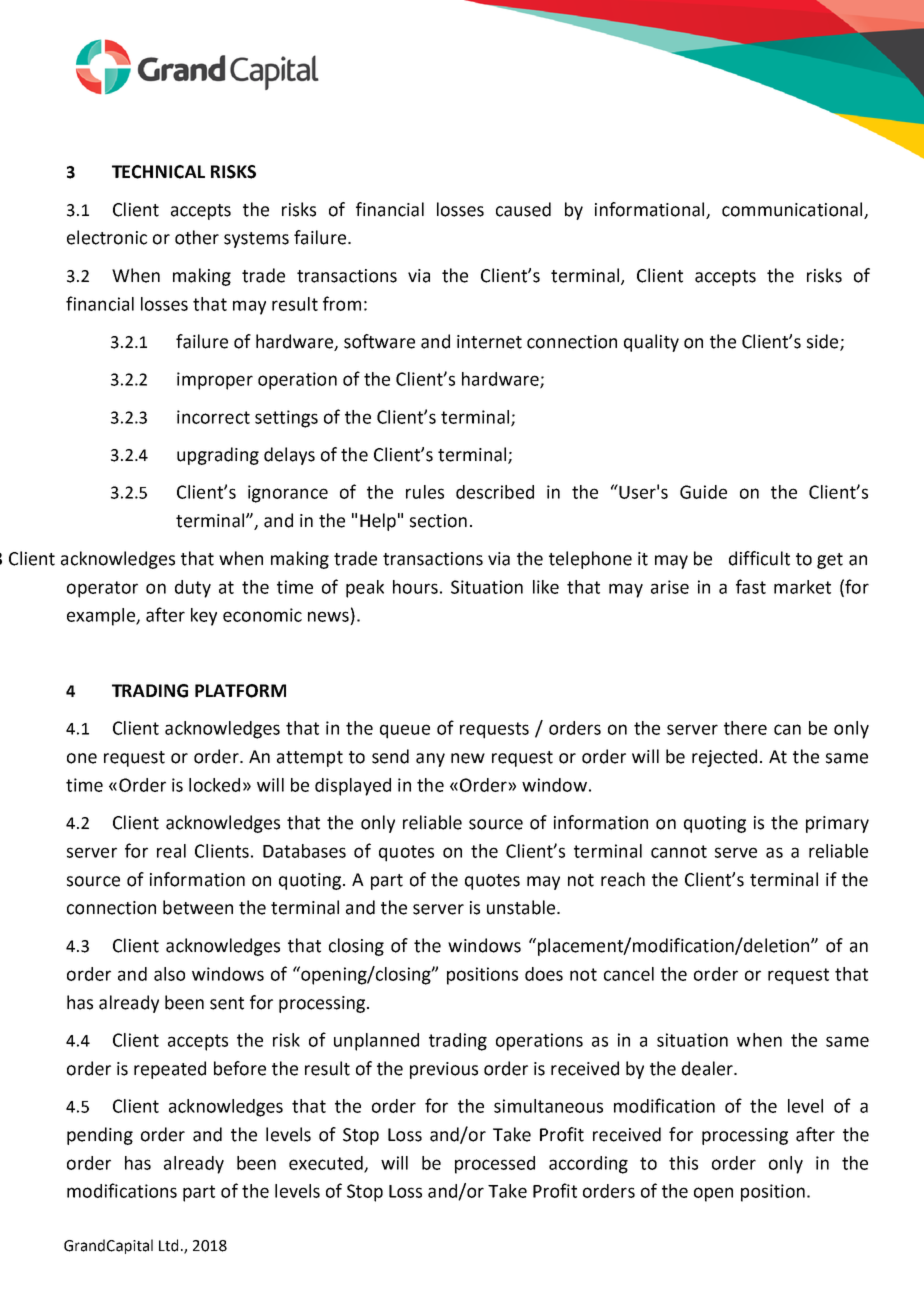 This screenshot has height=1309, width=924. Describe the element at coordinates (679, 851) in the screenshot. I see `cannot` at that location.
